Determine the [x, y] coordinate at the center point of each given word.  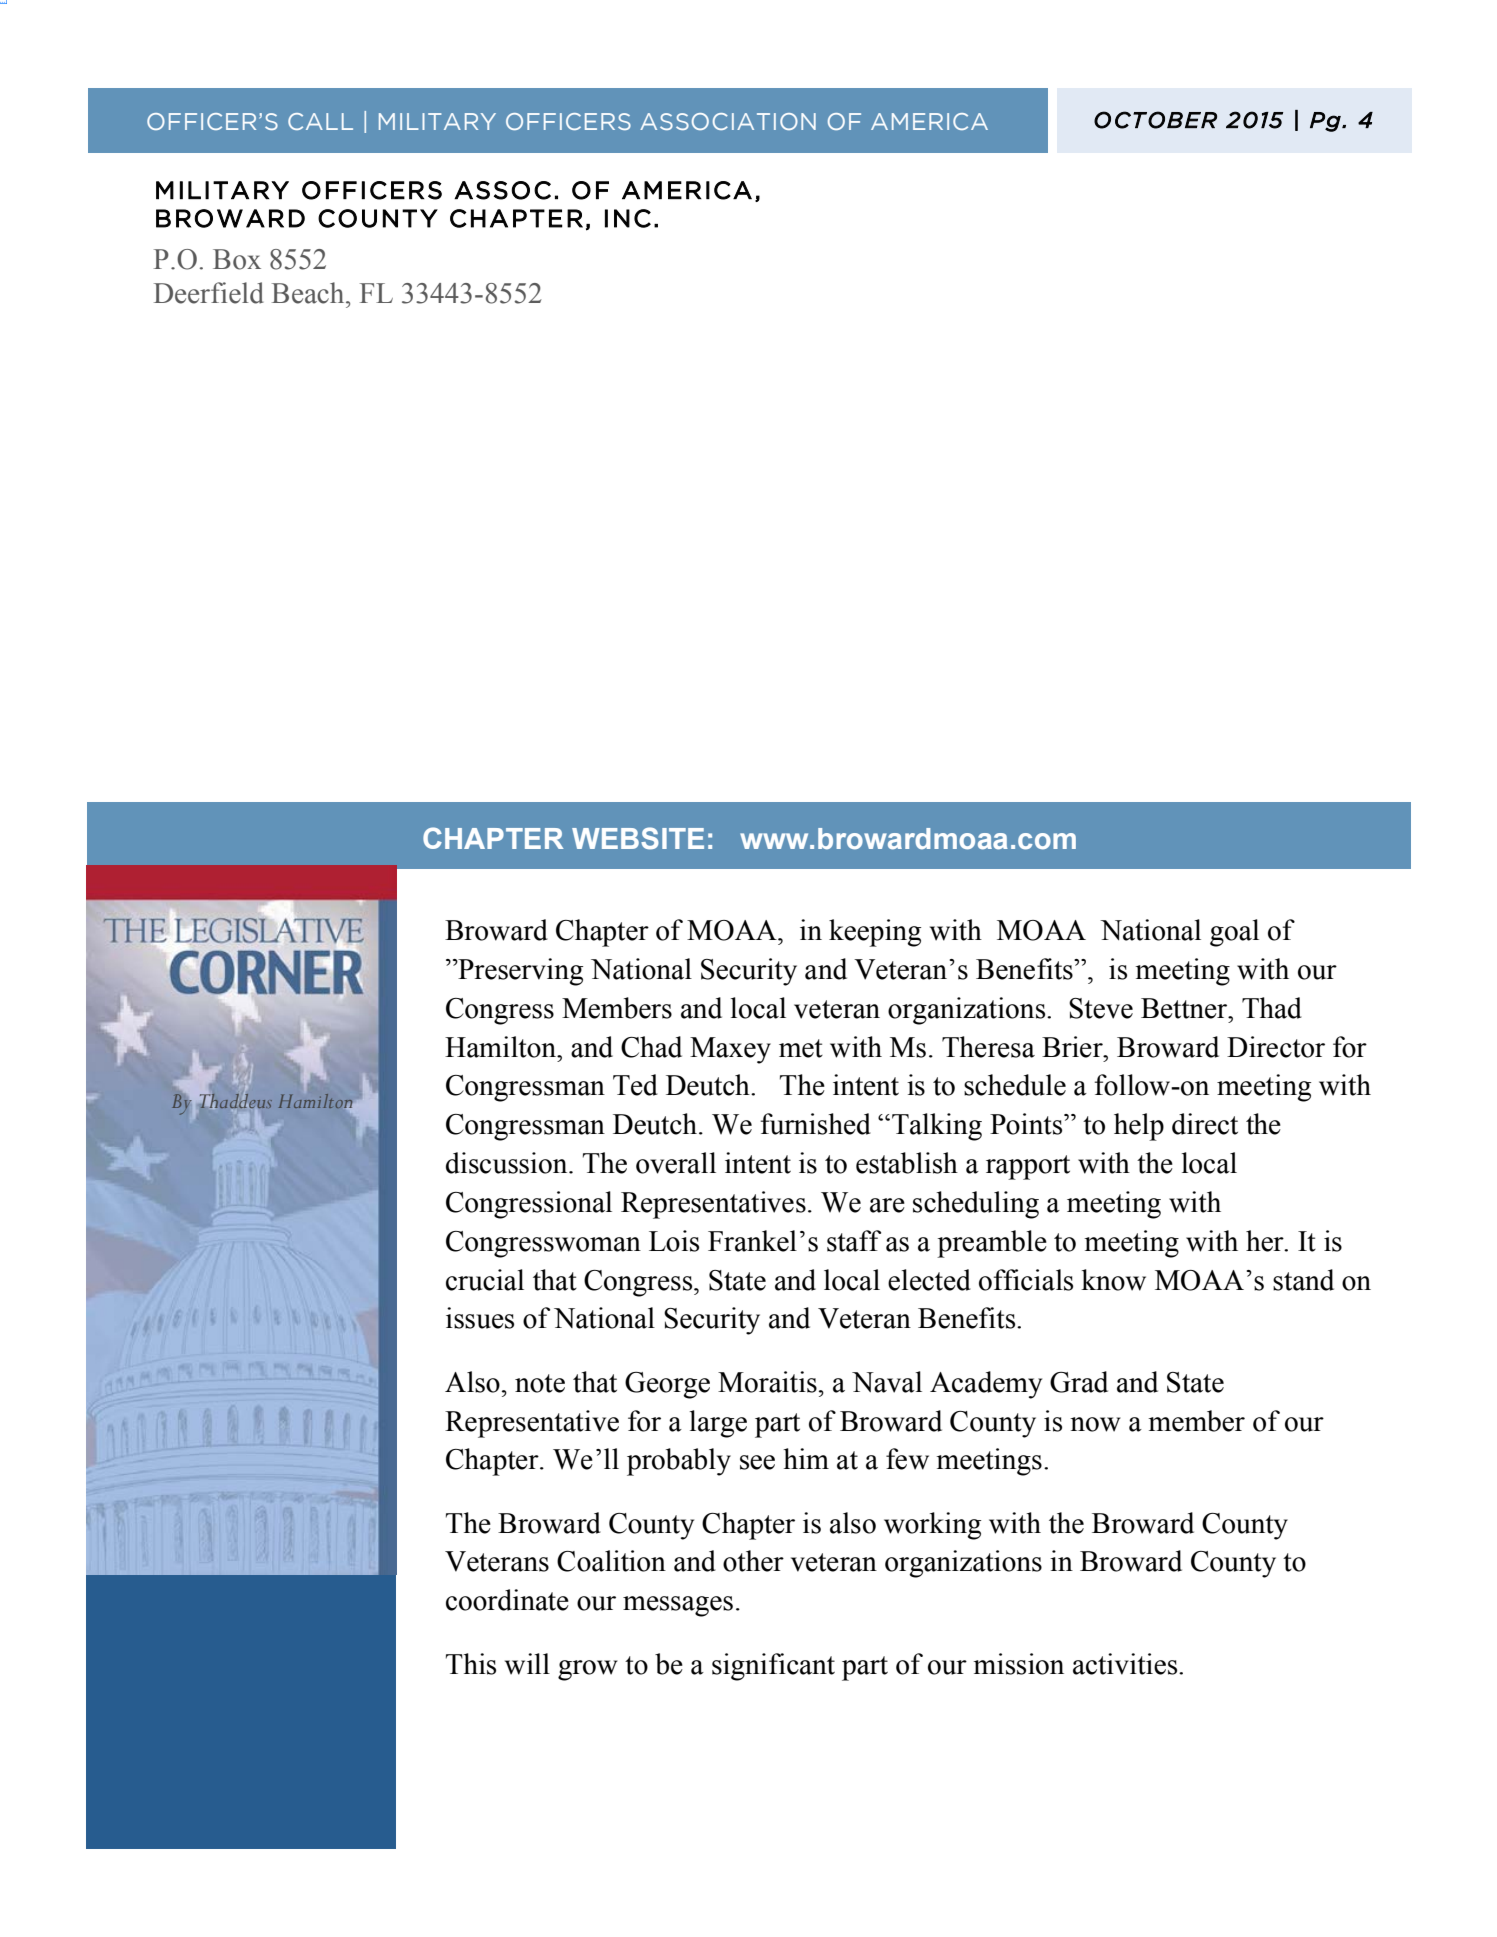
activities [1126, 1664]
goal [1234, 933]
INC [628, 218]
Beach [309, 293]
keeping [875, 933]
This [471, 1664]
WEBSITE [638, 838]
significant [773, 1667]
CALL [320, 121]
